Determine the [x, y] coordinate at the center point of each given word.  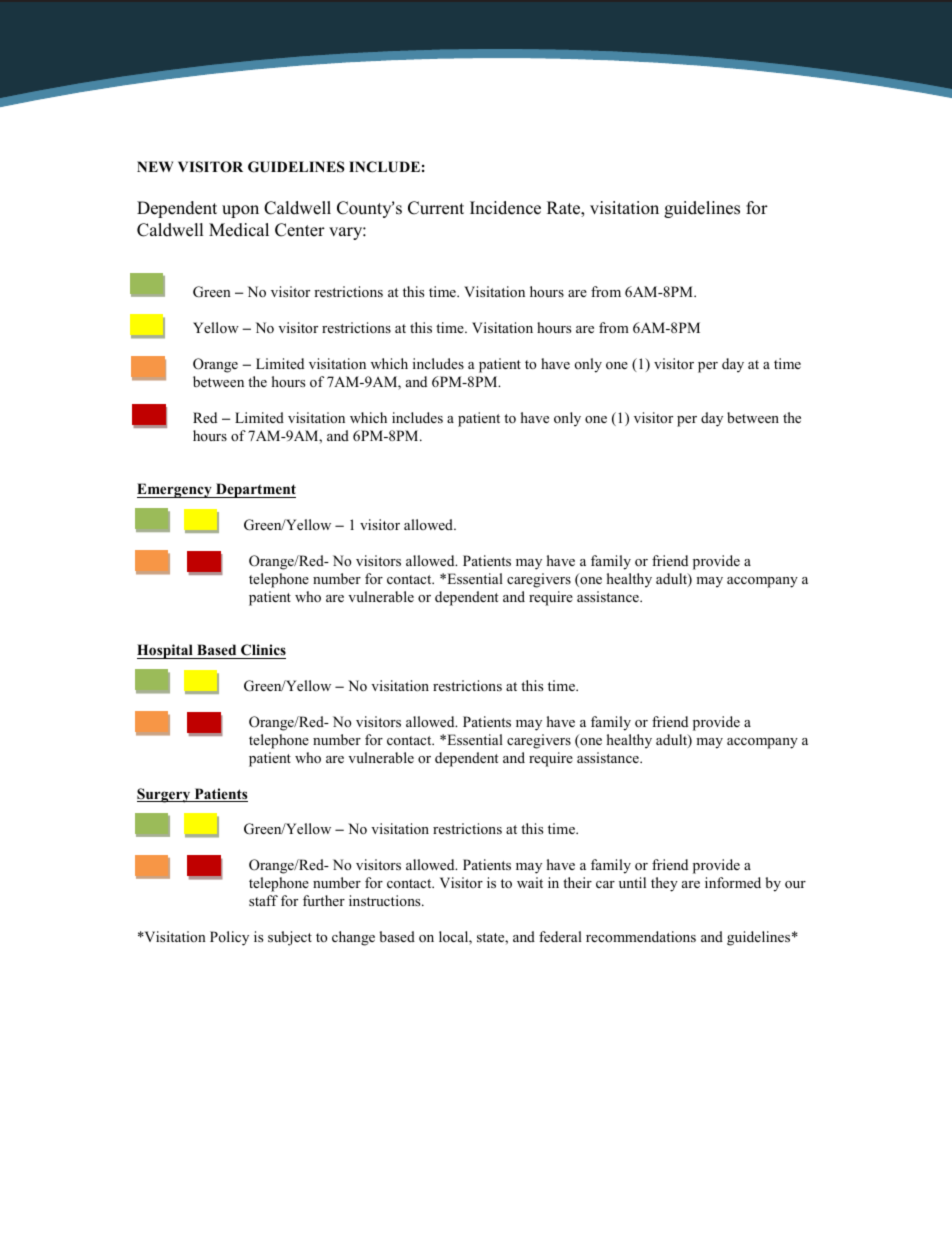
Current [436, 208]
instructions [386, 900]
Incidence [505, 208]
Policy [229, 938]
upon [240, 211]
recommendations [641, 936]
